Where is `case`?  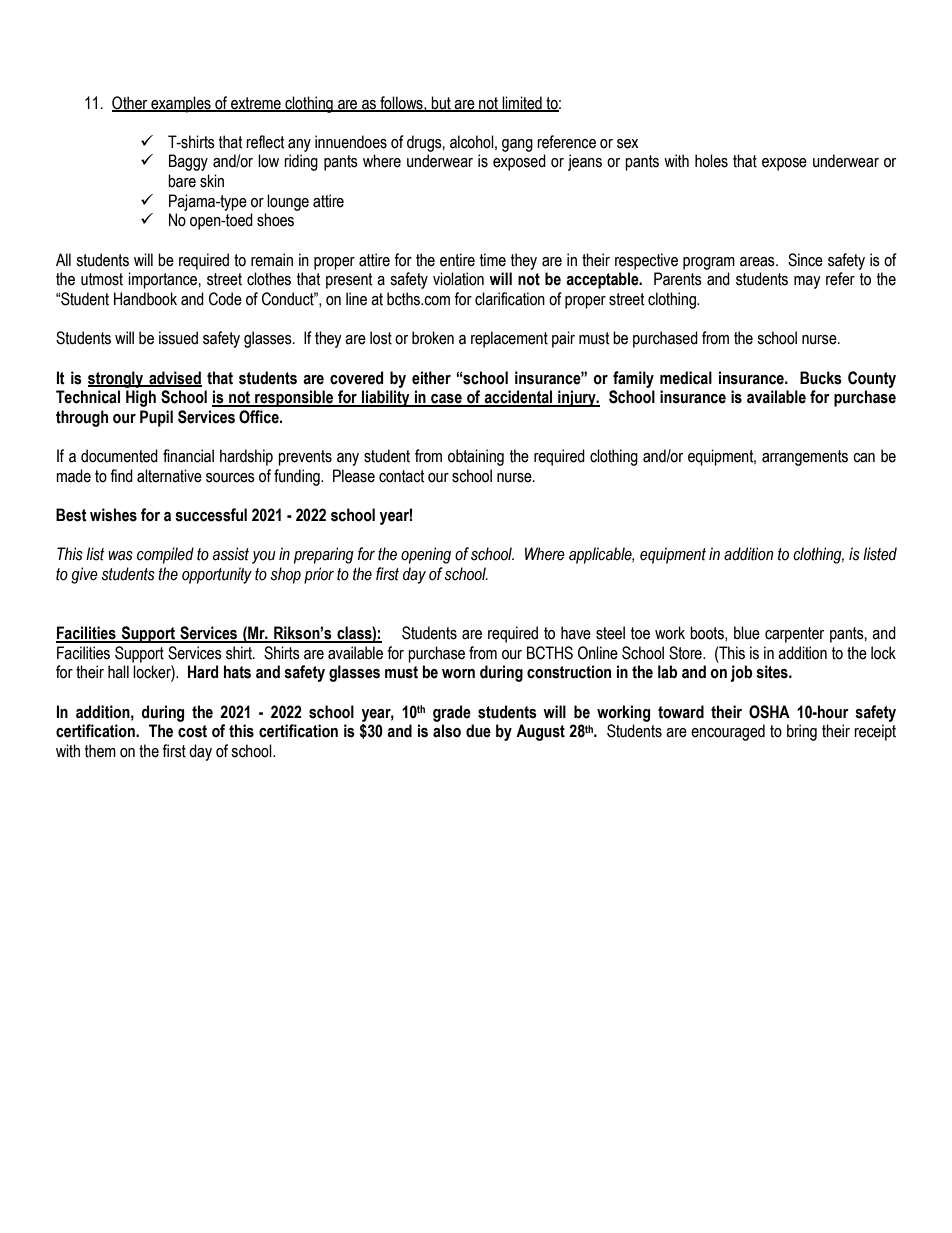
case is located at coordinates (446, 400).
